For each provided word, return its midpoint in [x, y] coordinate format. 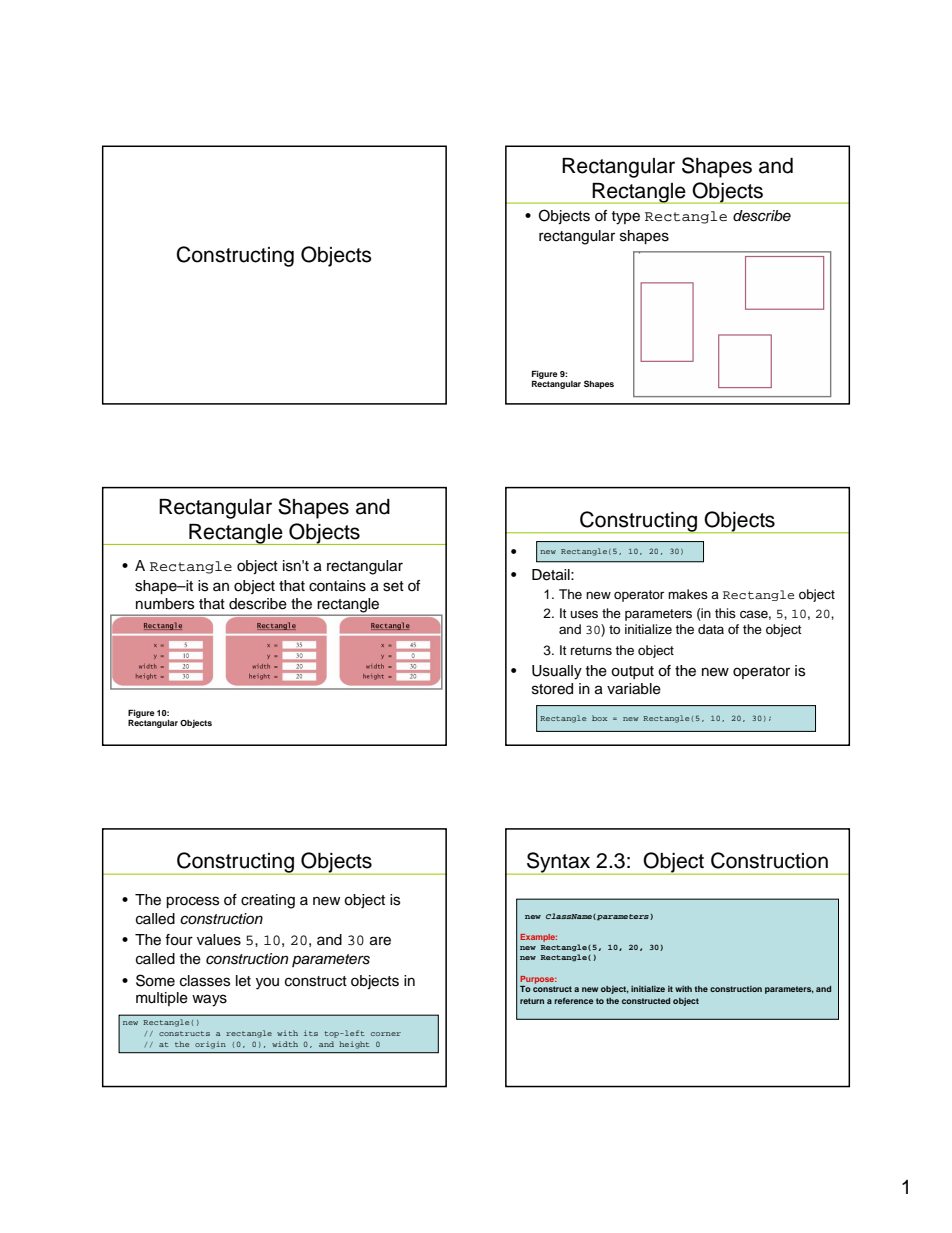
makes [688, 594]
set [393, 586]
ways [209, 1000]
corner [386, 1034]
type [626, 218]
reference [574, 1001]
